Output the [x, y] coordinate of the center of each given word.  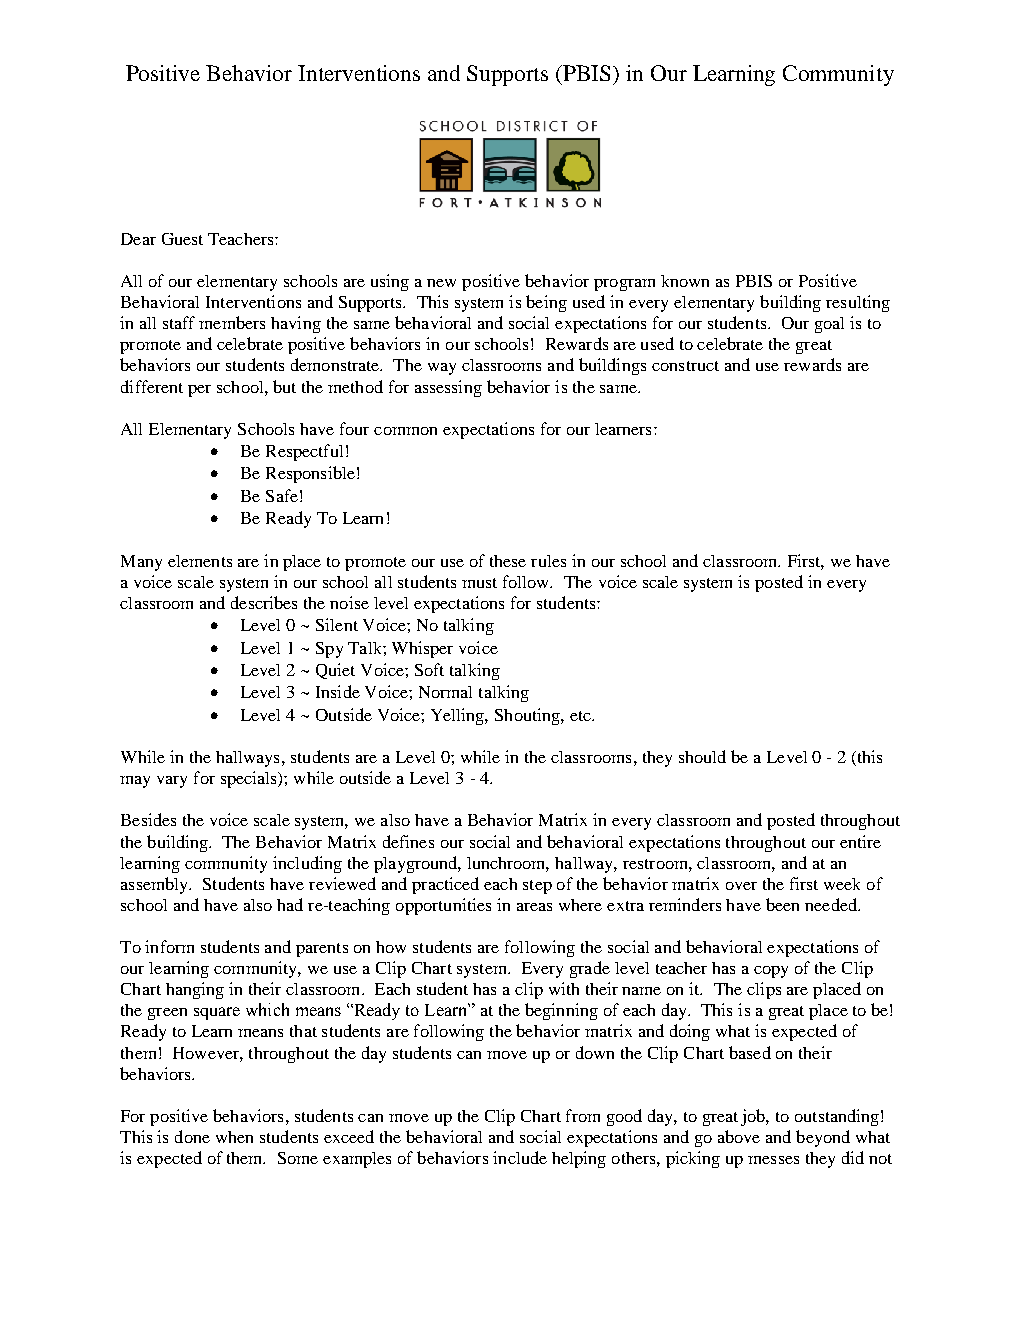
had [290, 904]
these [508, 561]
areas [534, 907]
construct [685, 366]
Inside [338, 691]
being [546, 303]
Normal [445, 692]
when [234, 1137]
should [702, 756]
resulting [858, 303]
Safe [282, 495]
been [782, 904]
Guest [182, 239]
